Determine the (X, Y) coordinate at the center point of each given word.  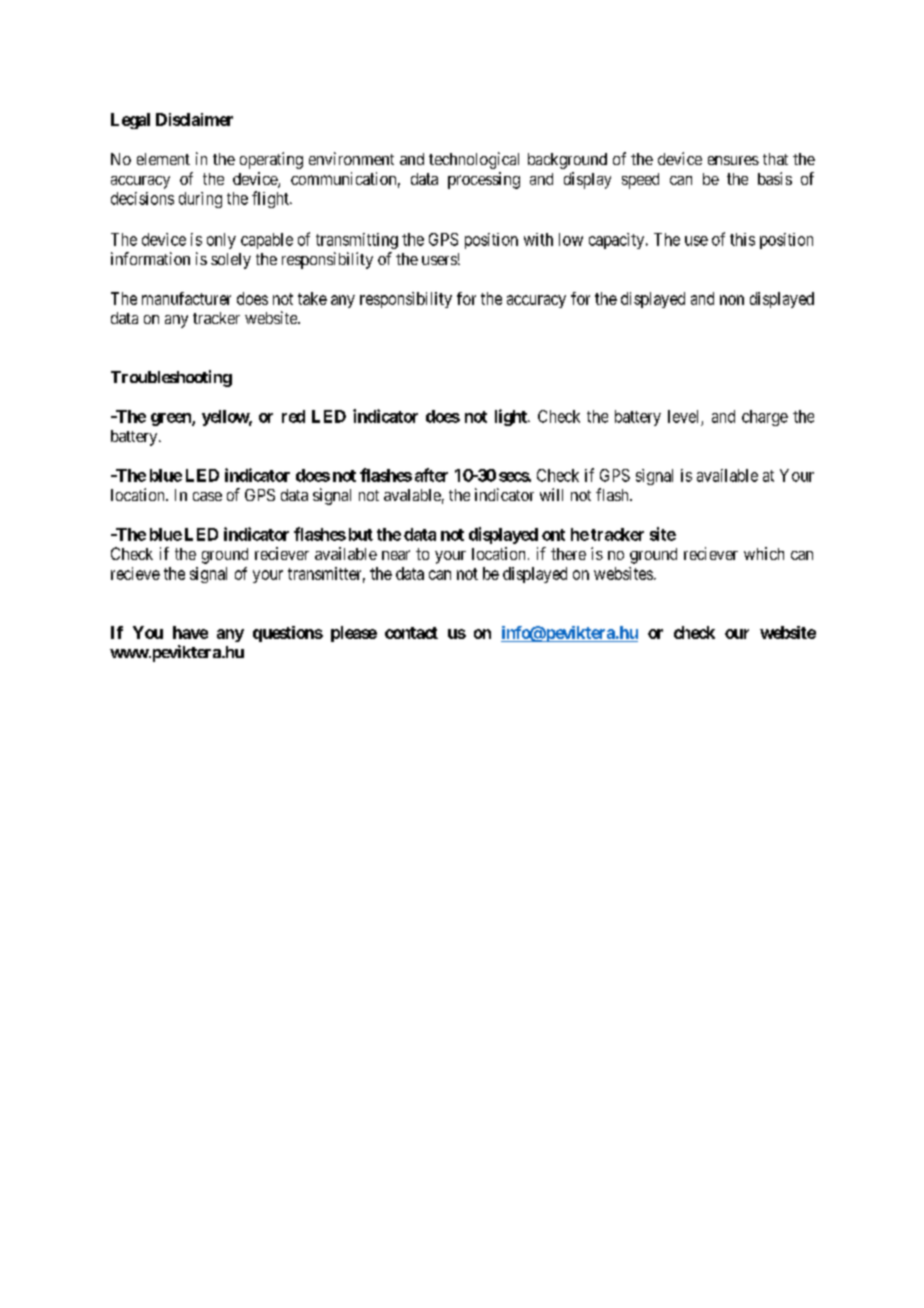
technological (474, 160)
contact (411, 633)
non (732, 300)
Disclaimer (194, 119)
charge (765, 418)
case (207, 496)
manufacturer (186, 298)
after (431, 475)
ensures (733, 160)
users (439, 260)
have (190, 632)
